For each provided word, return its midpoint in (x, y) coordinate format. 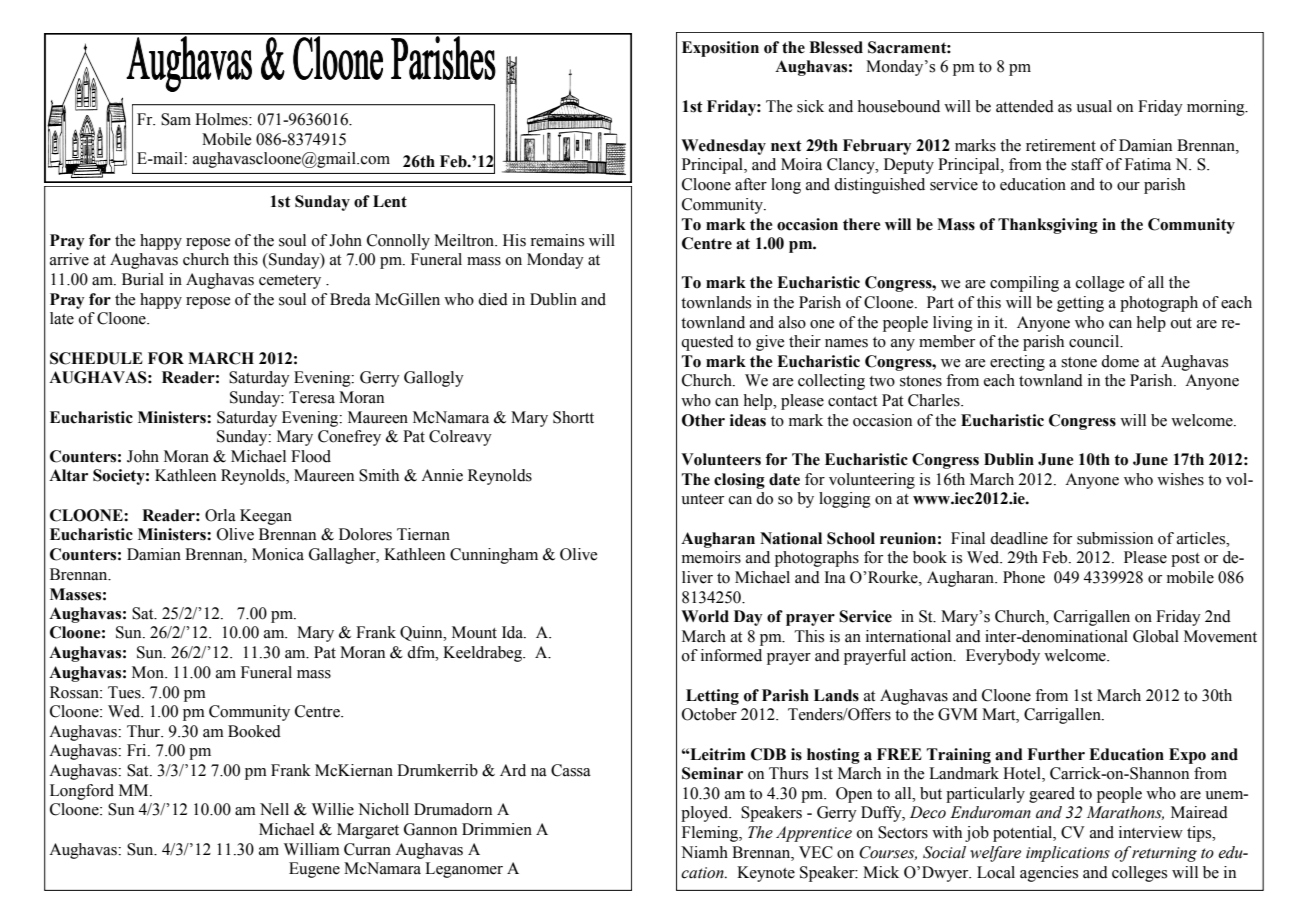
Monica (278, 554)
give (770, 343)
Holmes (222, 119)
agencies (1049, 874)
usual (1094, 106)
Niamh (704, 852)
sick (810, 106)
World (705, 616)
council (1095, 341)
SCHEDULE (96, 358)
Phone (1024, 577)
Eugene (314, 870)
